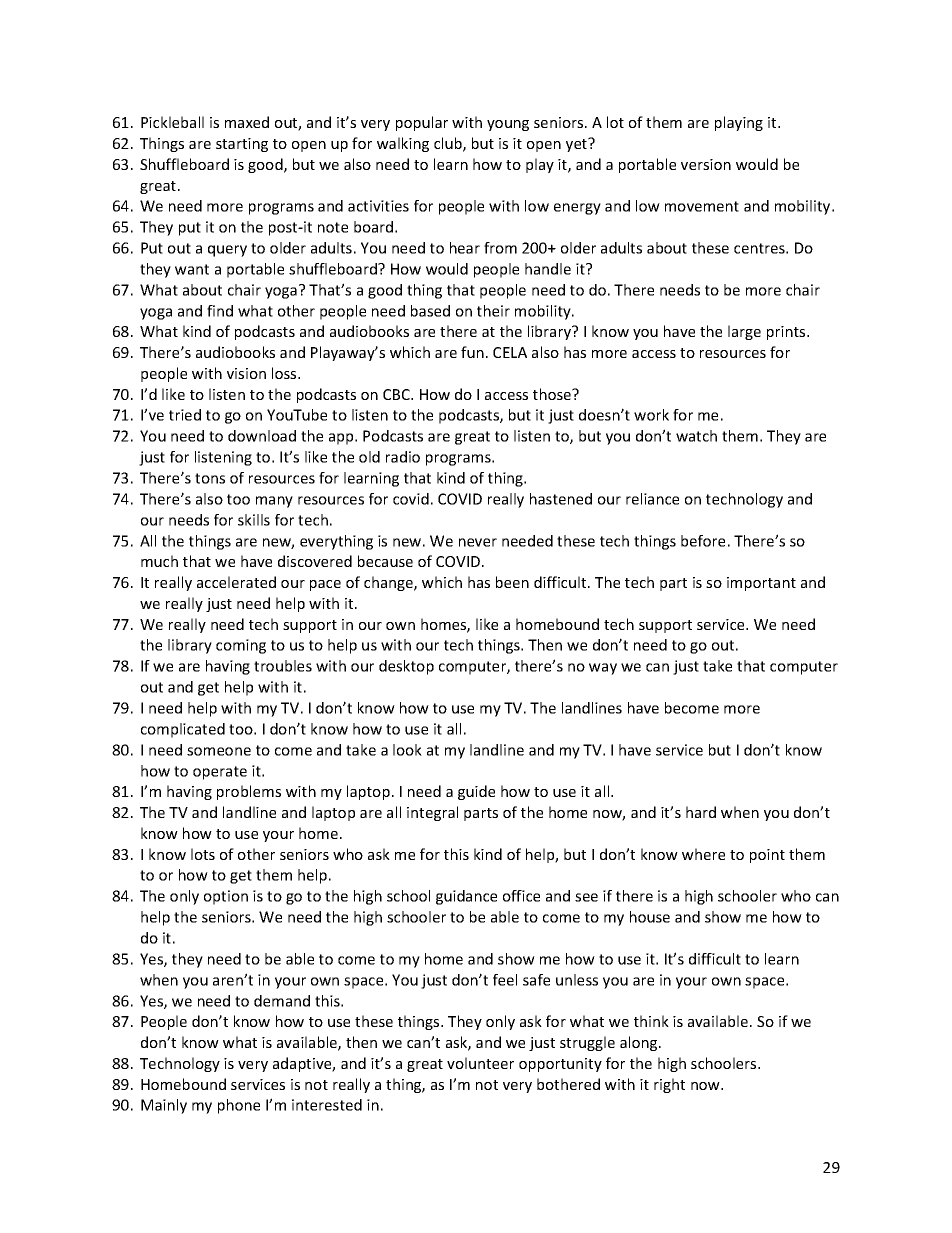  What do you see at coordinates (701, 812) in the page?
I see `hard` at bounding box center [701, 812].
